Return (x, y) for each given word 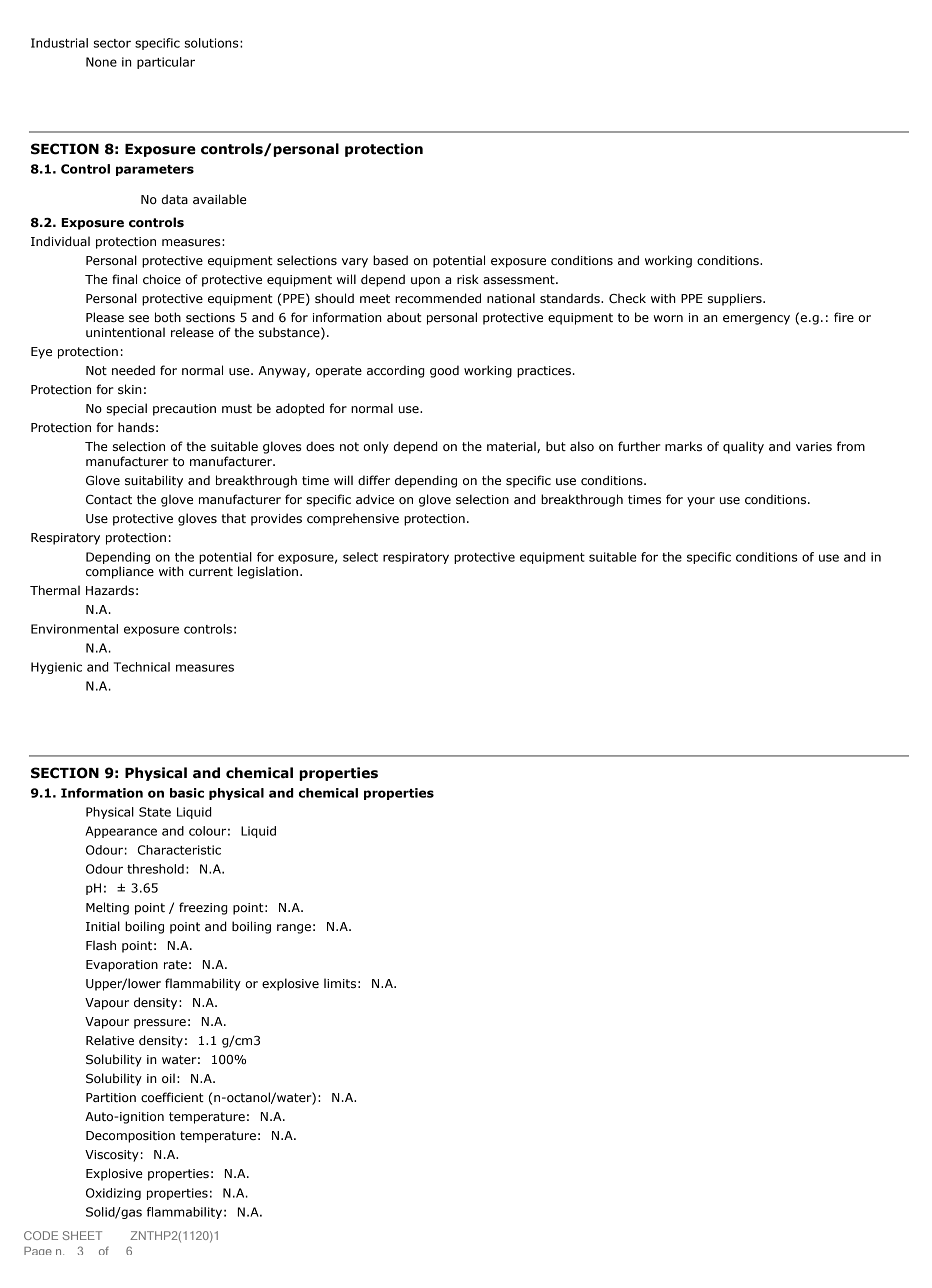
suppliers (736, 299)
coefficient (172, 1097)
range (294, 929)
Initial (103, 926)
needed (133, 370)
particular (166, 63)
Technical (142, 667)
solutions (212, 43)
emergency (756, 320)
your (701, 502)
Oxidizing (113, 1194)
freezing (203, 908)
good (444, 371)
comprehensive (353, 519)
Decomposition (130, 1137)
